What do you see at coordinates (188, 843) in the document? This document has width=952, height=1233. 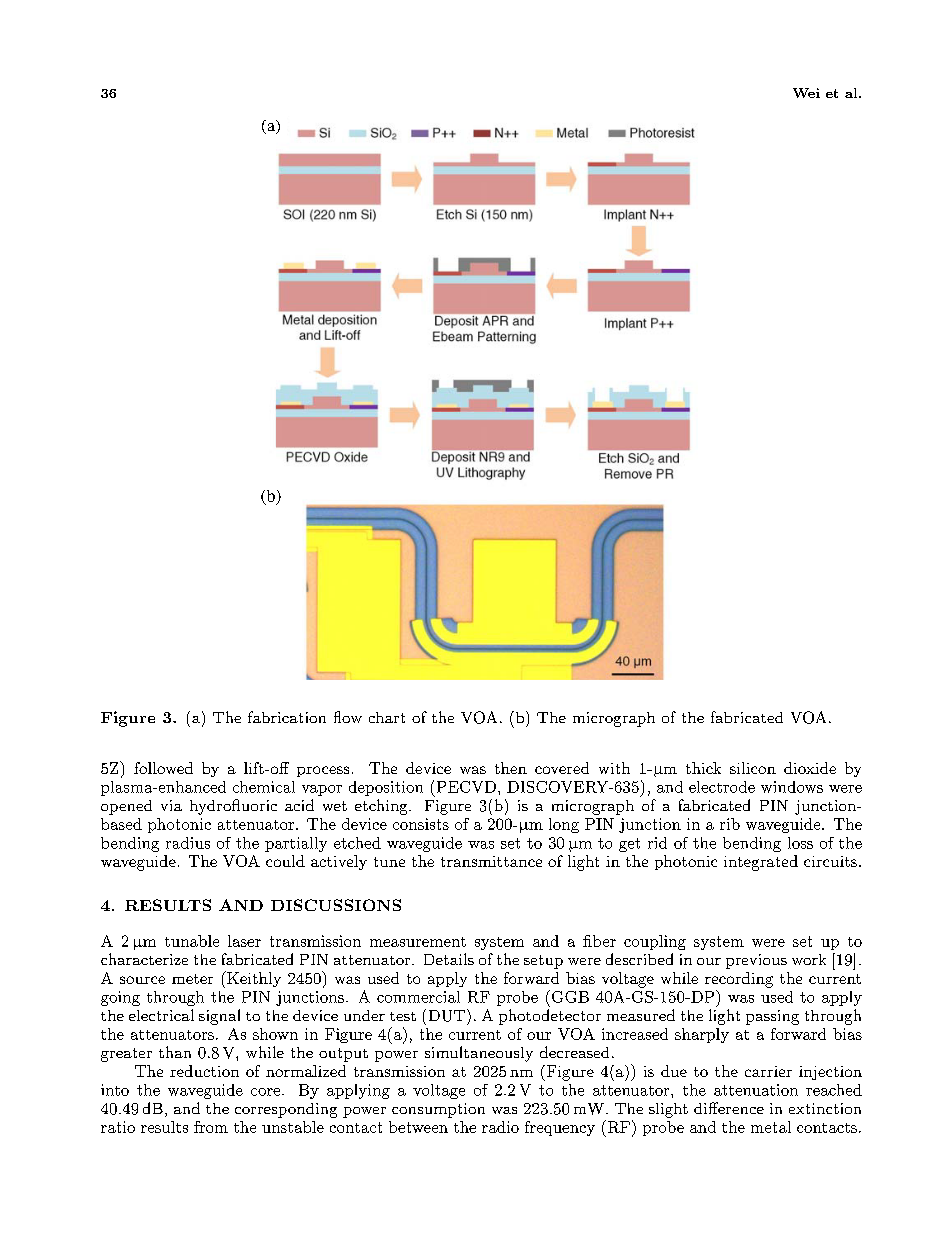 I see `radius` at bounding box center [188, 843].
